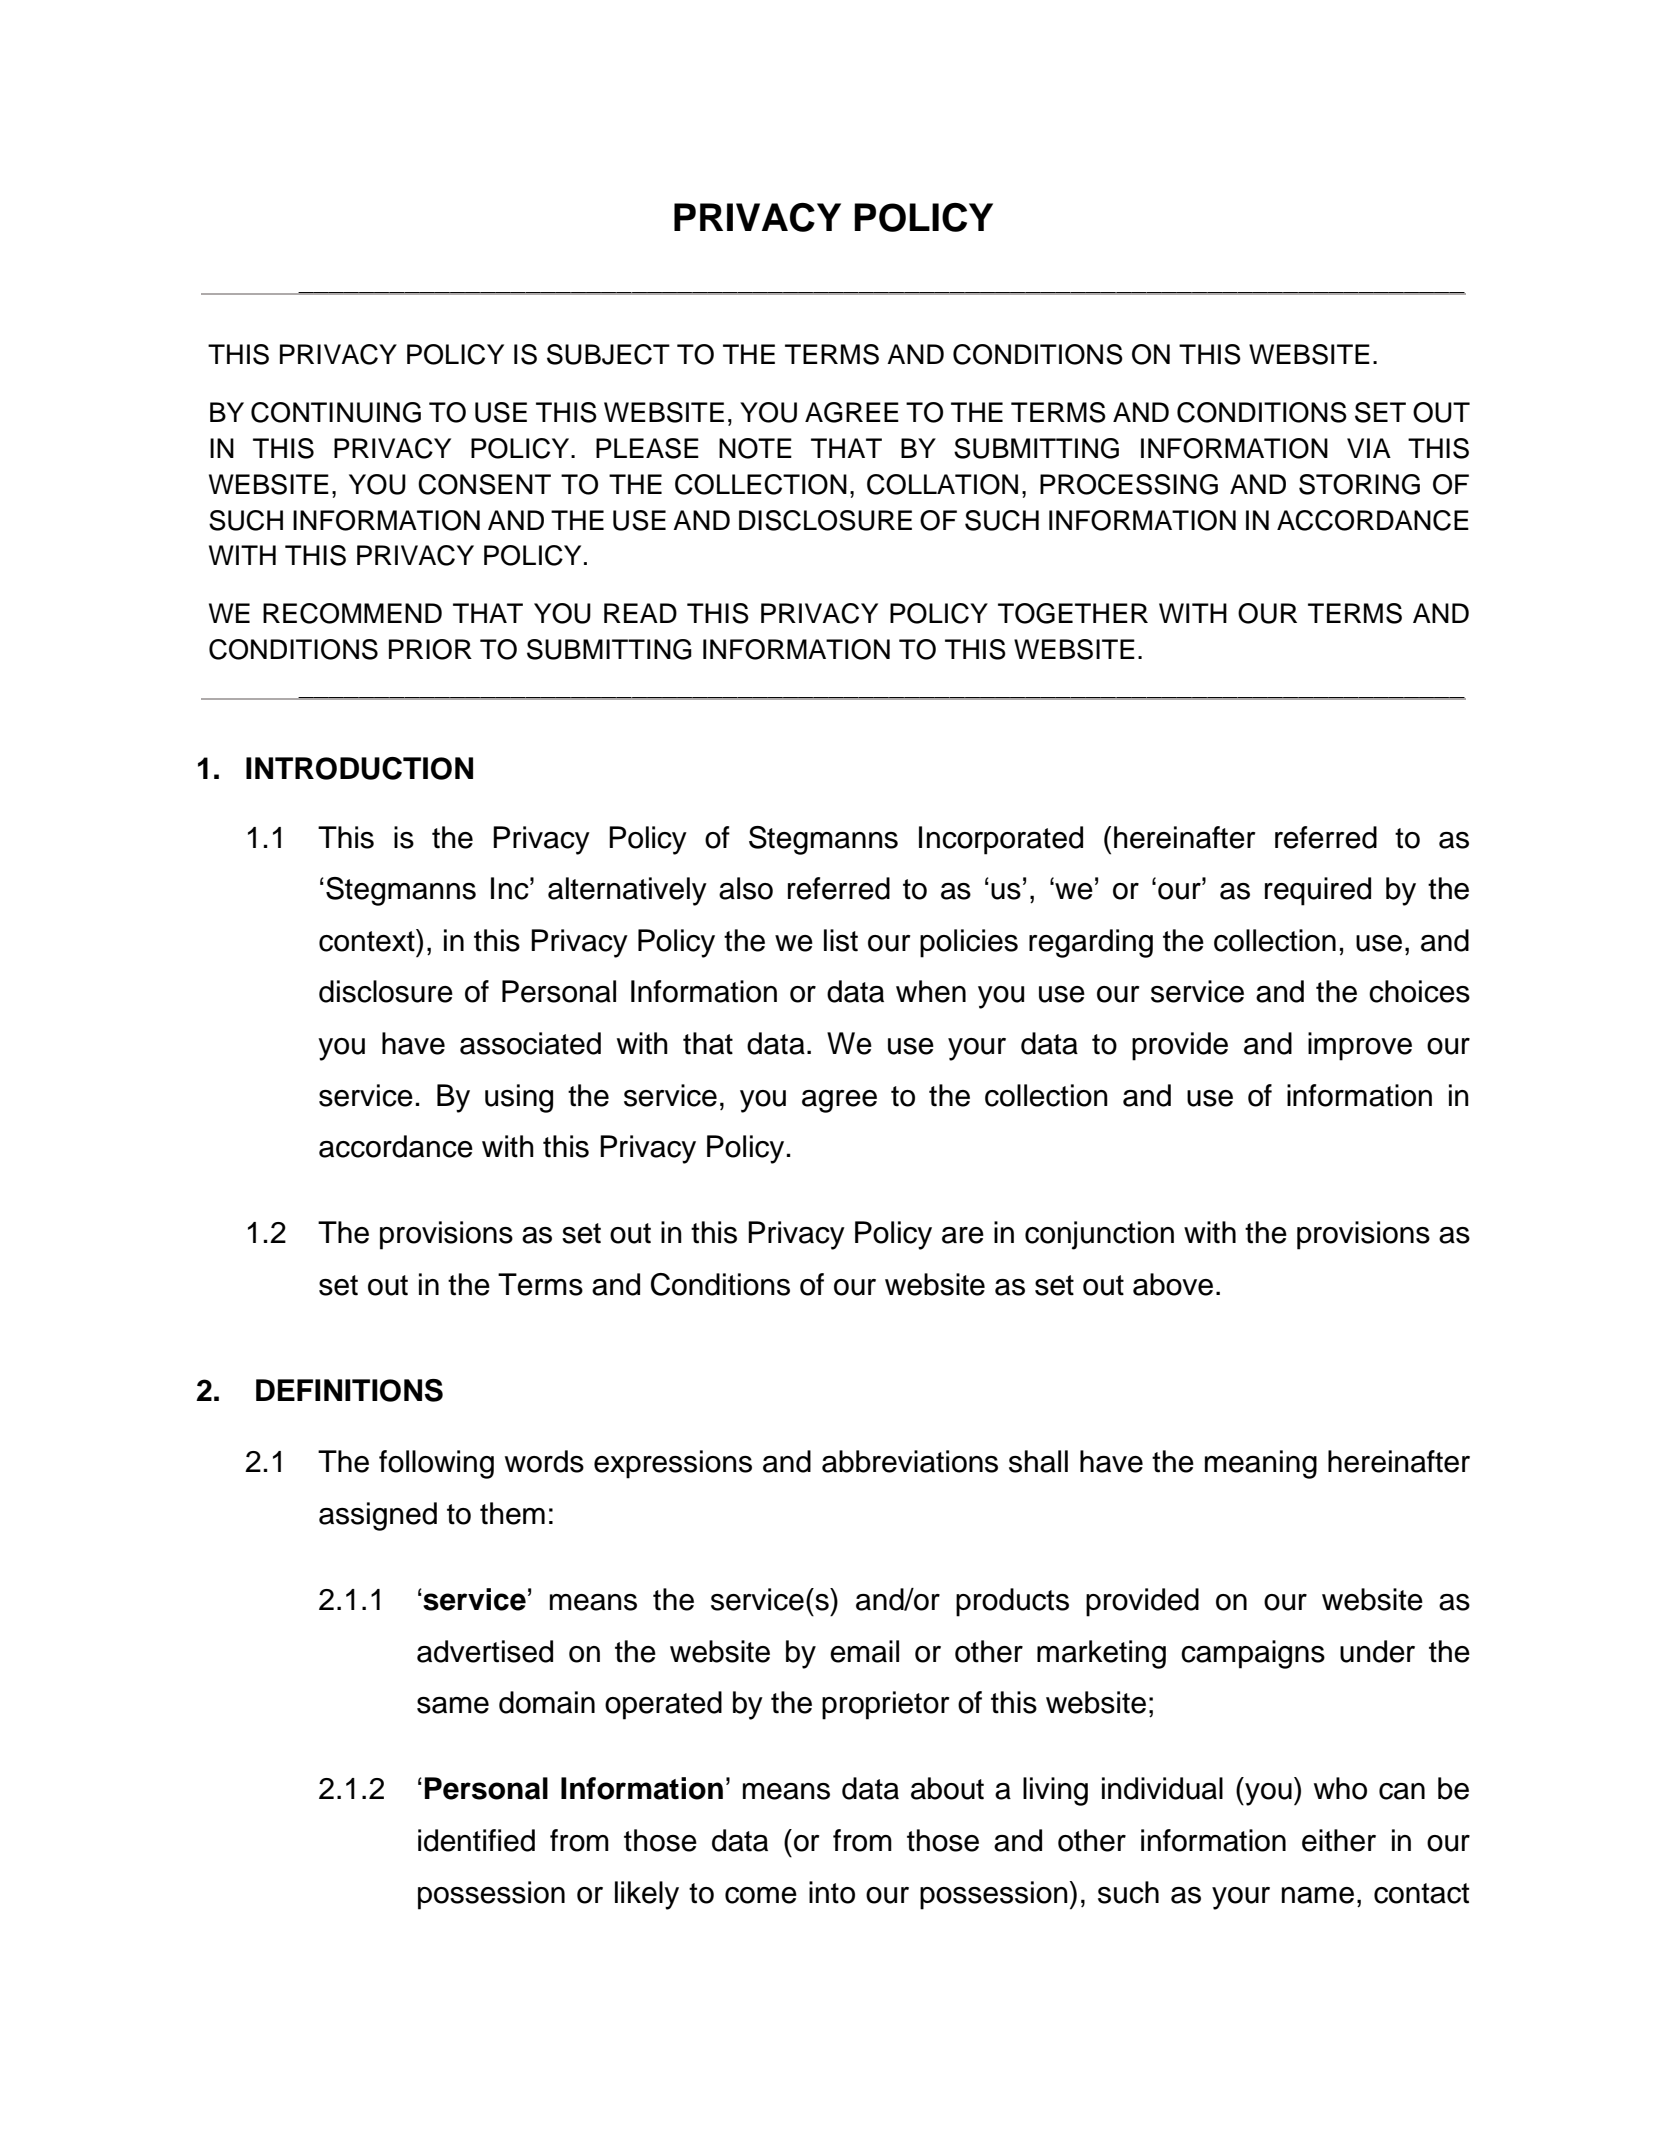 The width and height of the screenshot is (1666, 2155). What do you see at coordinates (1359, 484) in the screenshot?
I see `STORING` at bounding box center [1359, 484].
